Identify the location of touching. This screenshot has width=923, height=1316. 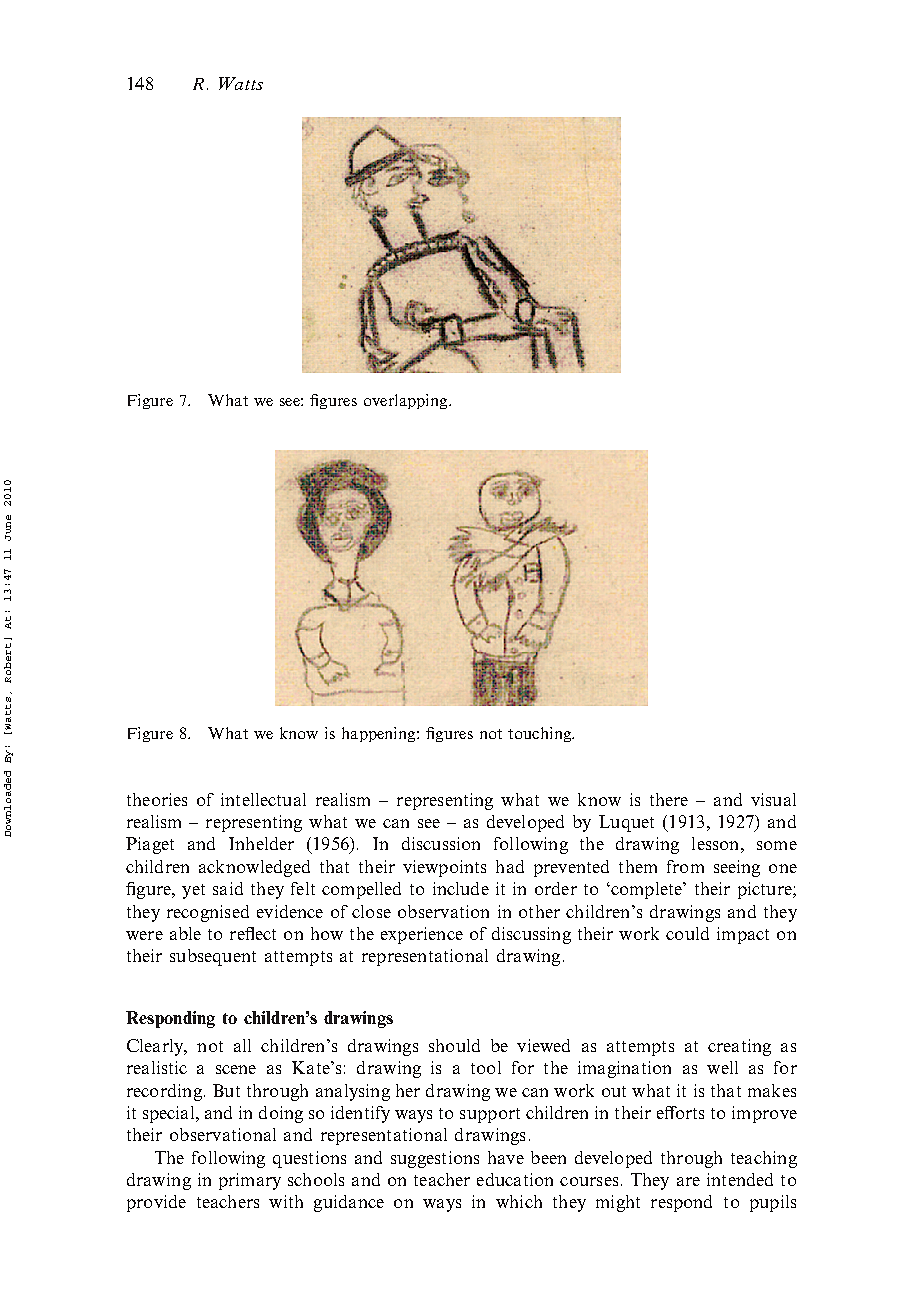
(540, 734).
